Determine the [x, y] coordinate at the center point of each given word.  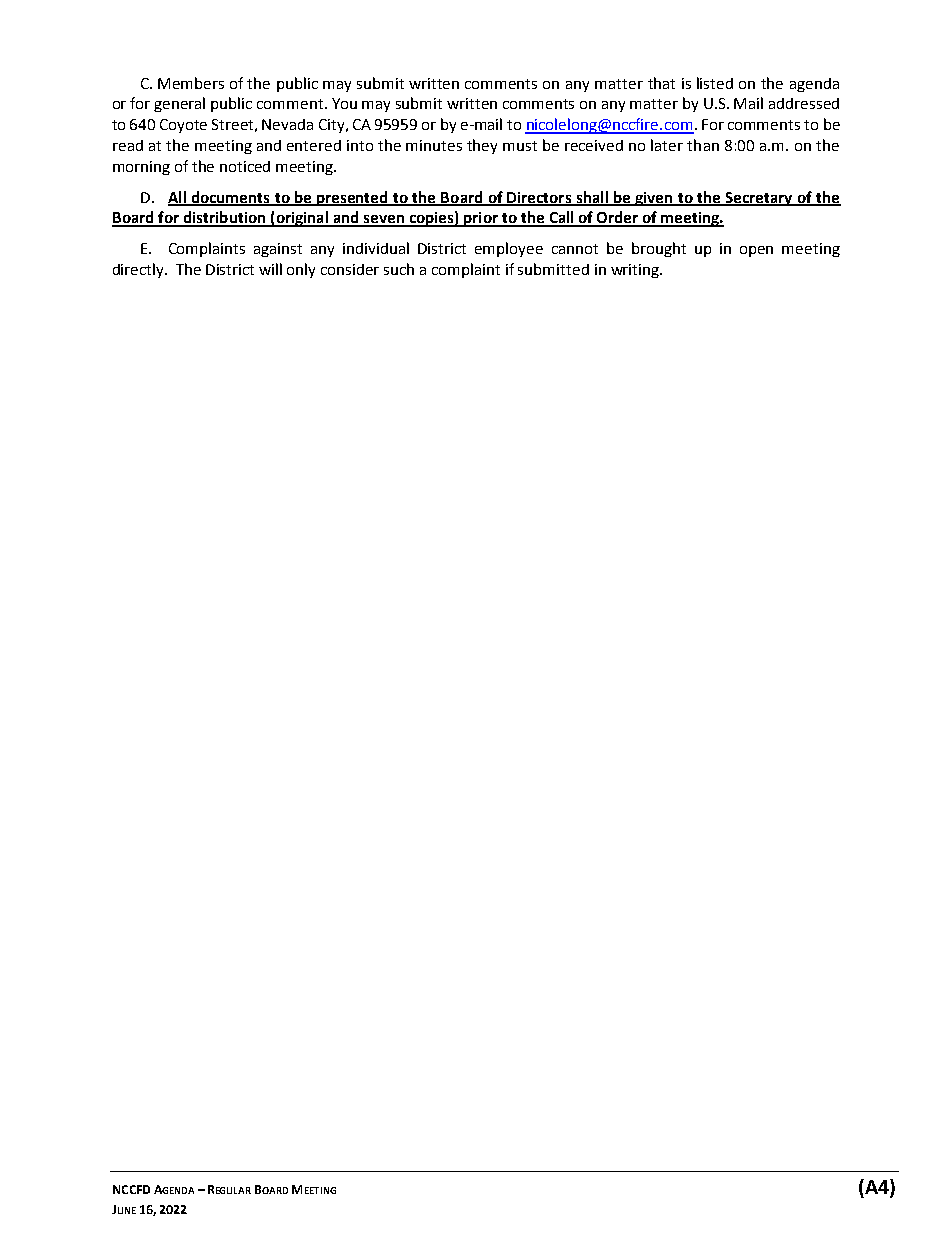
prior [481, 219]
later [667, 145]
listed [715, 83]
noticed [245, 166]
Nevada [287, 124]
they [482, 146]
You [344, 103]
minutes [434, 145]
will [270, 269]
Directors [539, 198]
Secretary [759, 199]
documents [231, 198]
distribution [224, 218]
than [703, 145]
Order [618, 218]
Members [191, 83]
